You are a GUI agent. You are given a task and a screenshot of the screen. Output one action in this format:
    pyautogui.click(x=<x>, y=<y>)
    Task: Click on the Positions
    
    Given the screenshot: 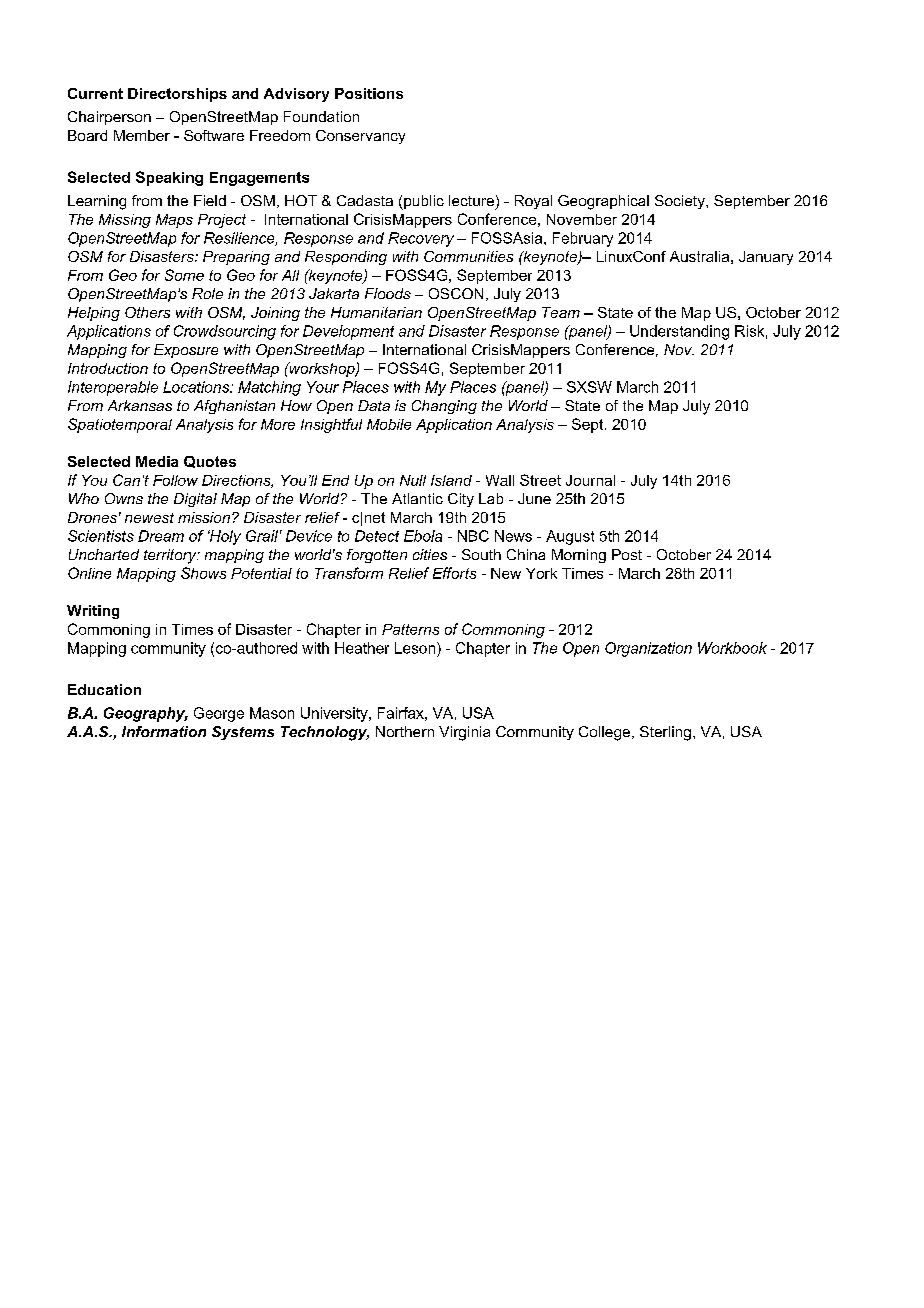 What is the action you would take?
    pyautogui.click(x=369, y=93)
